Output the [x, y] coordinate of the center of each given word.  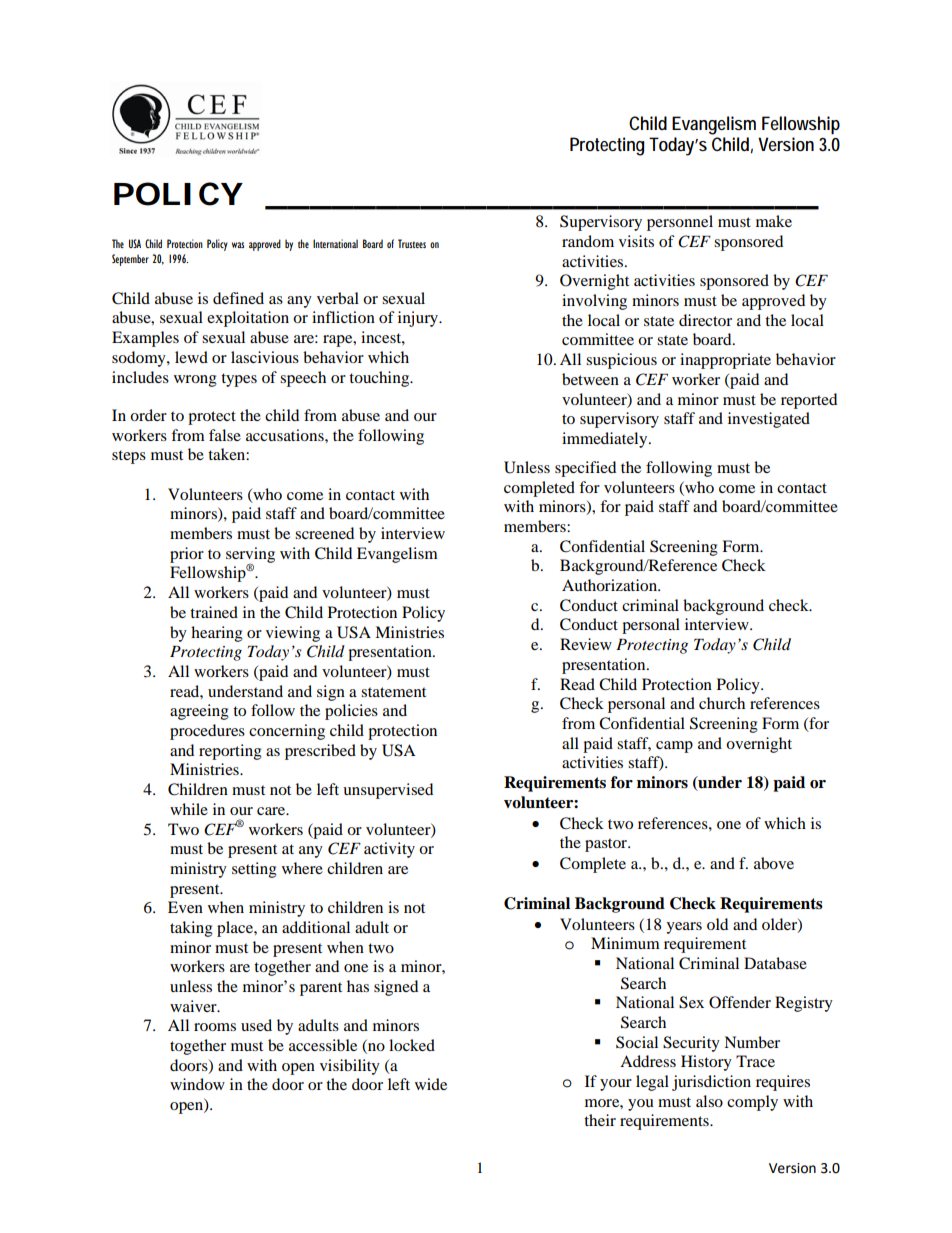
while [189, 809]
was [238, 245]
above [774, 863]
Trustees [412, 243]
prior [187, 555]
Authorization [610, 585]
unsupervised [388, 791]
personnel [680, 223]
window [197, 1084]
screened [324, 533]
